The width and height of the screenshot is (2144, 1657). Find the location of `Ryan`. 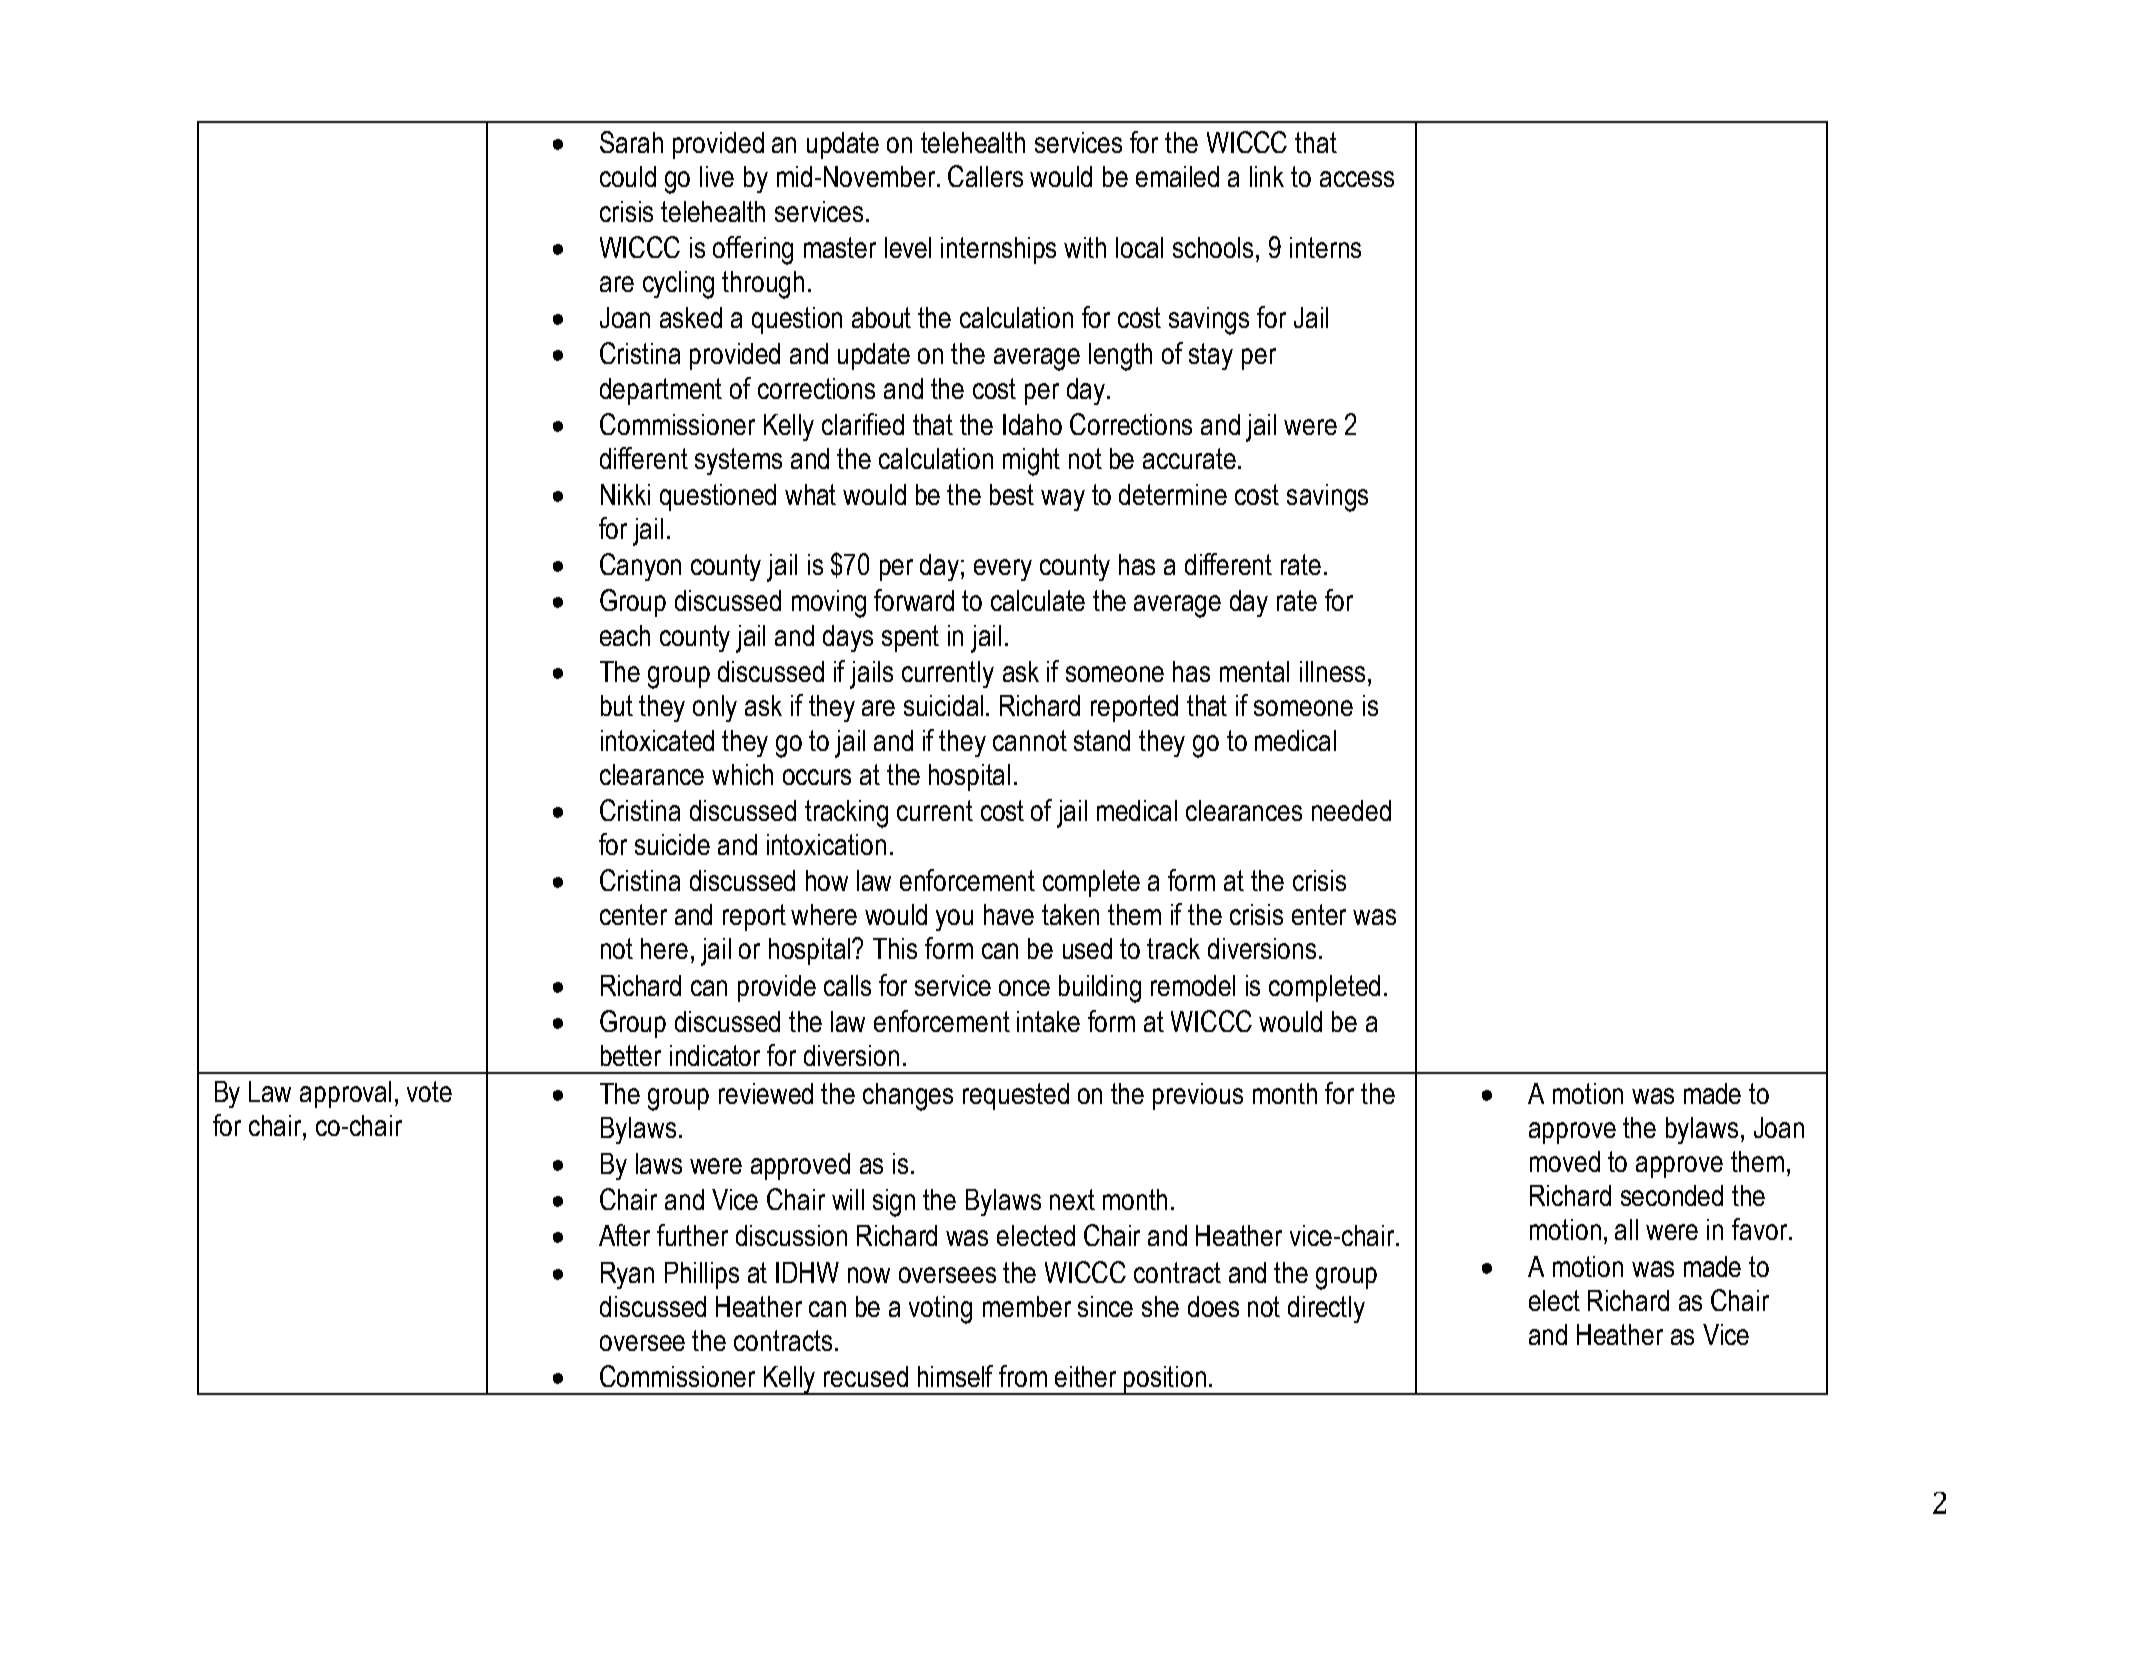

Ryan is located at coordinates (627, 1275).
